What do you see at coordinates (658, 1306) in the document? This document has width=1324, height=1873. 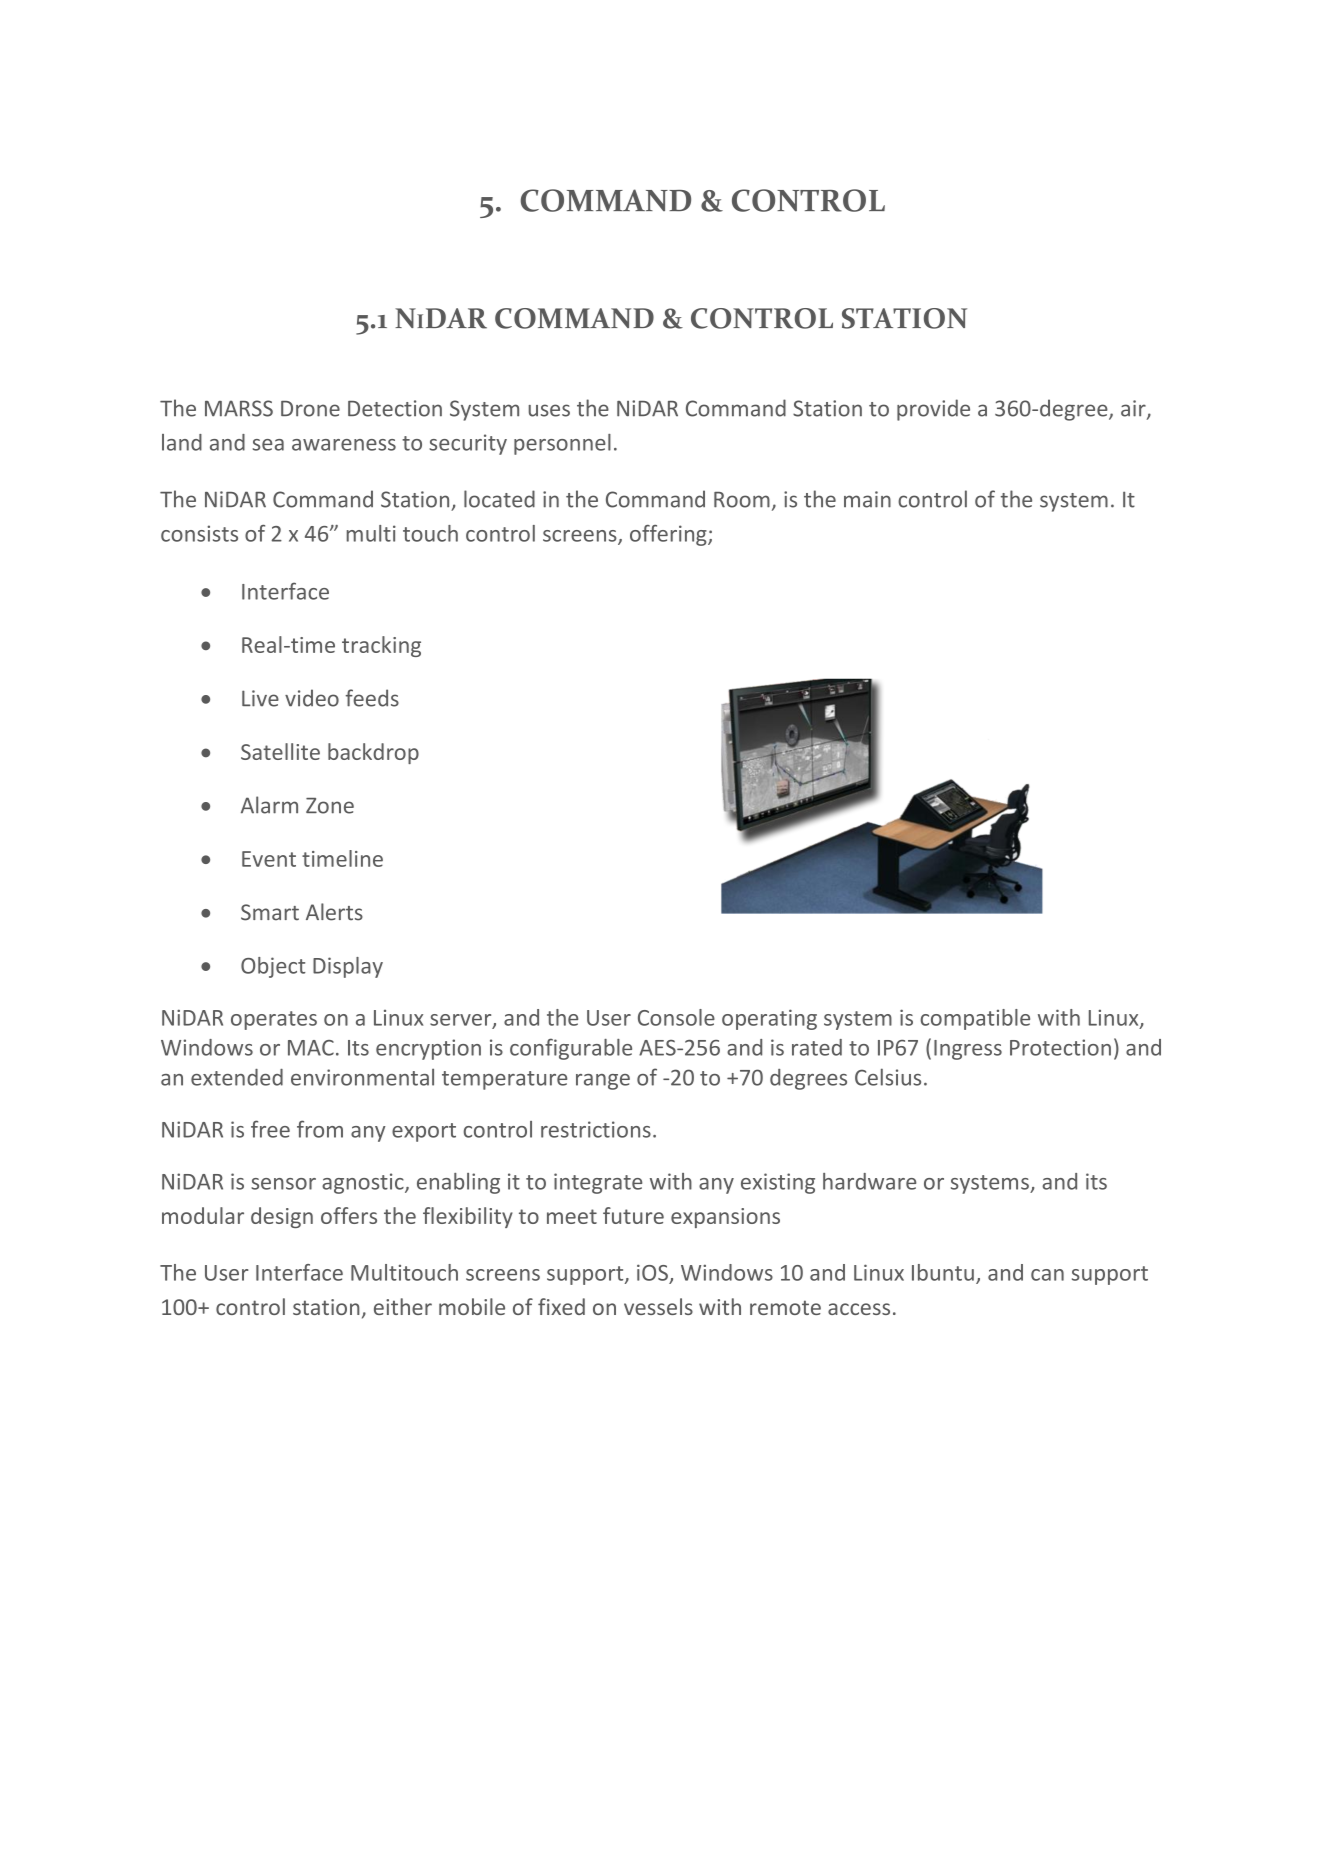 I see `vessels` at bounding box center [658, 1306].
